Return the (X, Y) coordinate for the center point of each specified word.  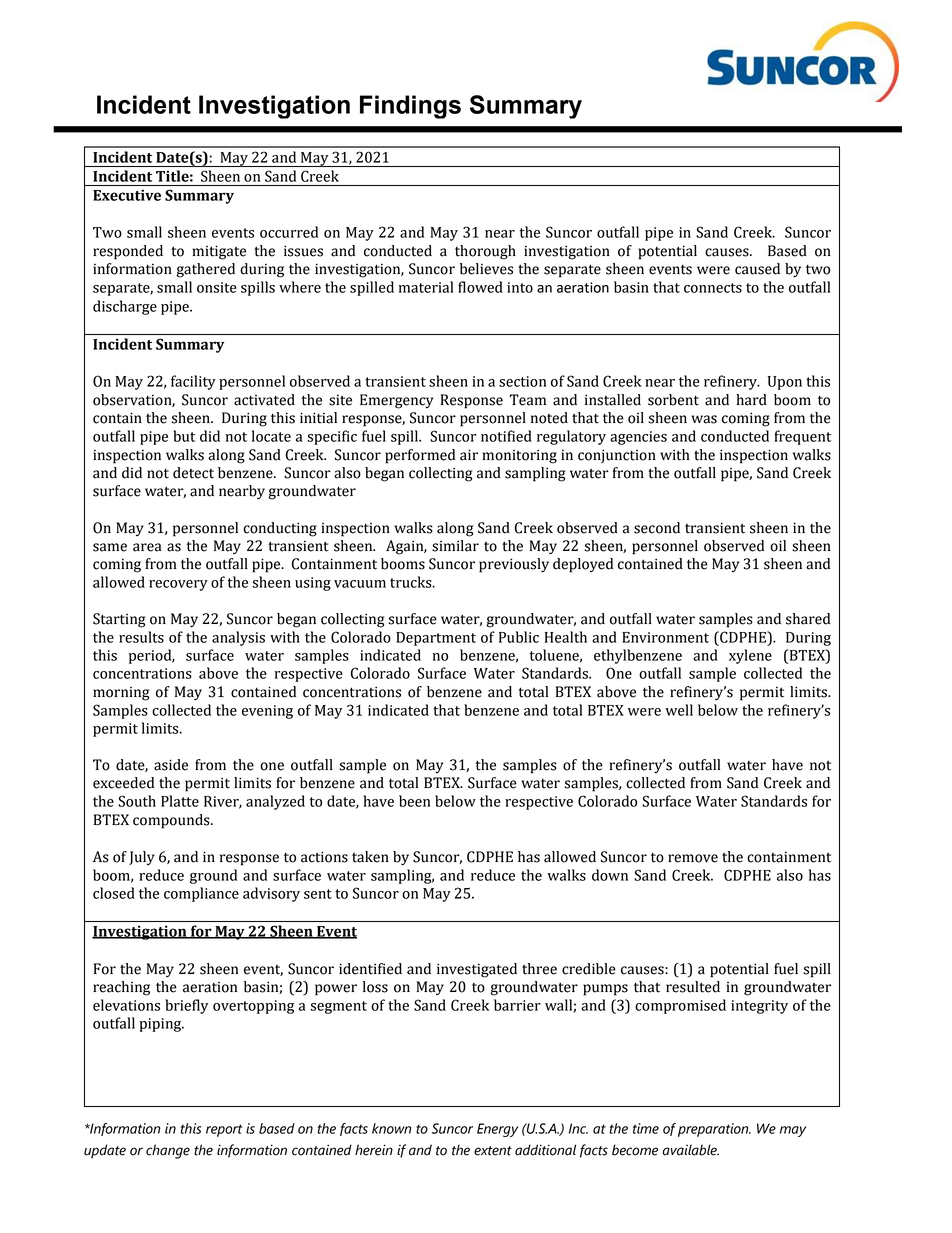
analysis (238, 638)
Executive (127, 195)
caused (757, 269)
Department (436, 639)
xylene (750, 656)
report (224, 1130)
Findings (410, 107)
